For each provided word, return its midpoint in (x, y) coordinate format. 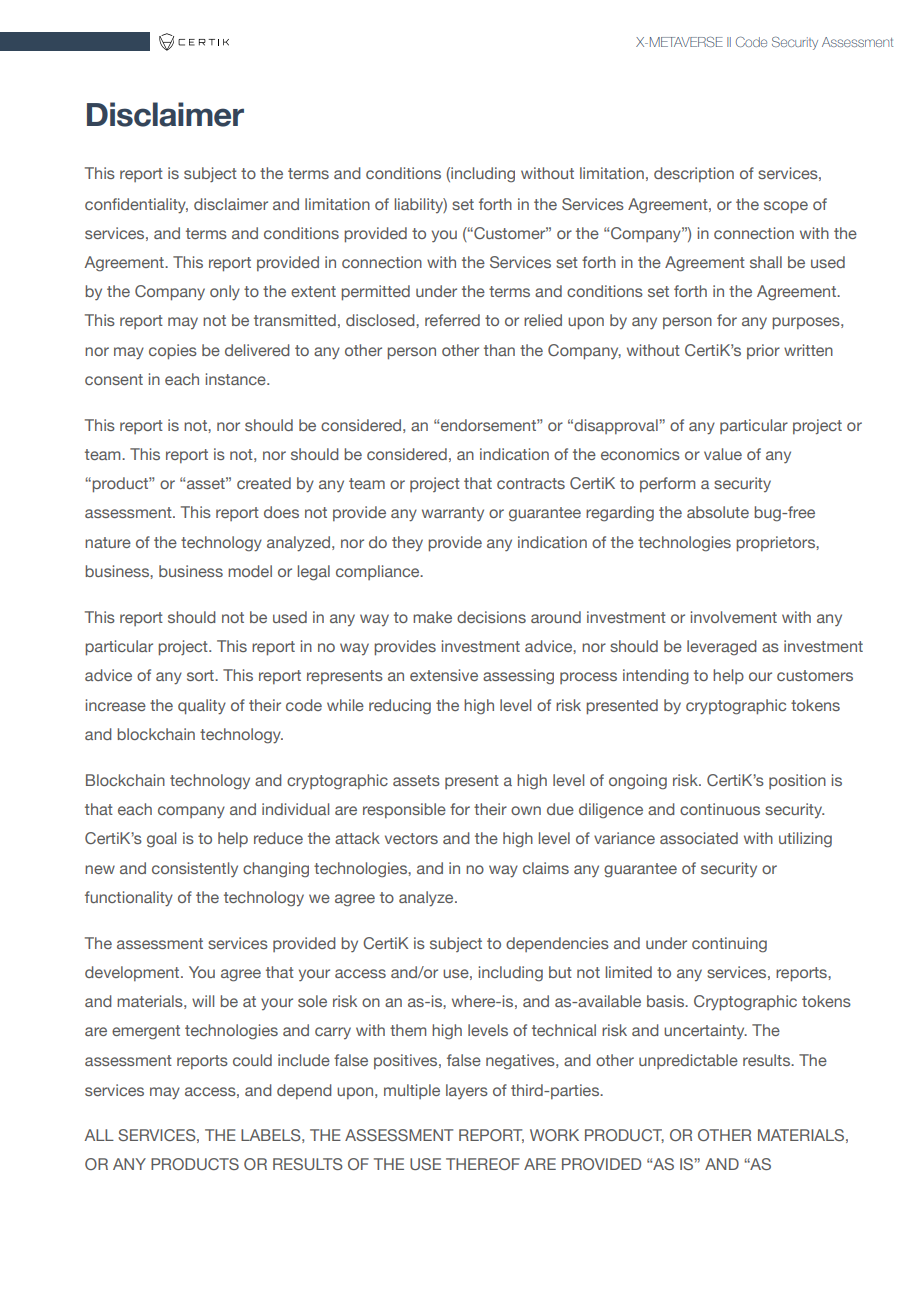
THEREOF (483, 1164)
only (225, 293)
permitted (375, 293)
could (252, 1060)
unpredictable (688, 1061)
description (694, 174)
